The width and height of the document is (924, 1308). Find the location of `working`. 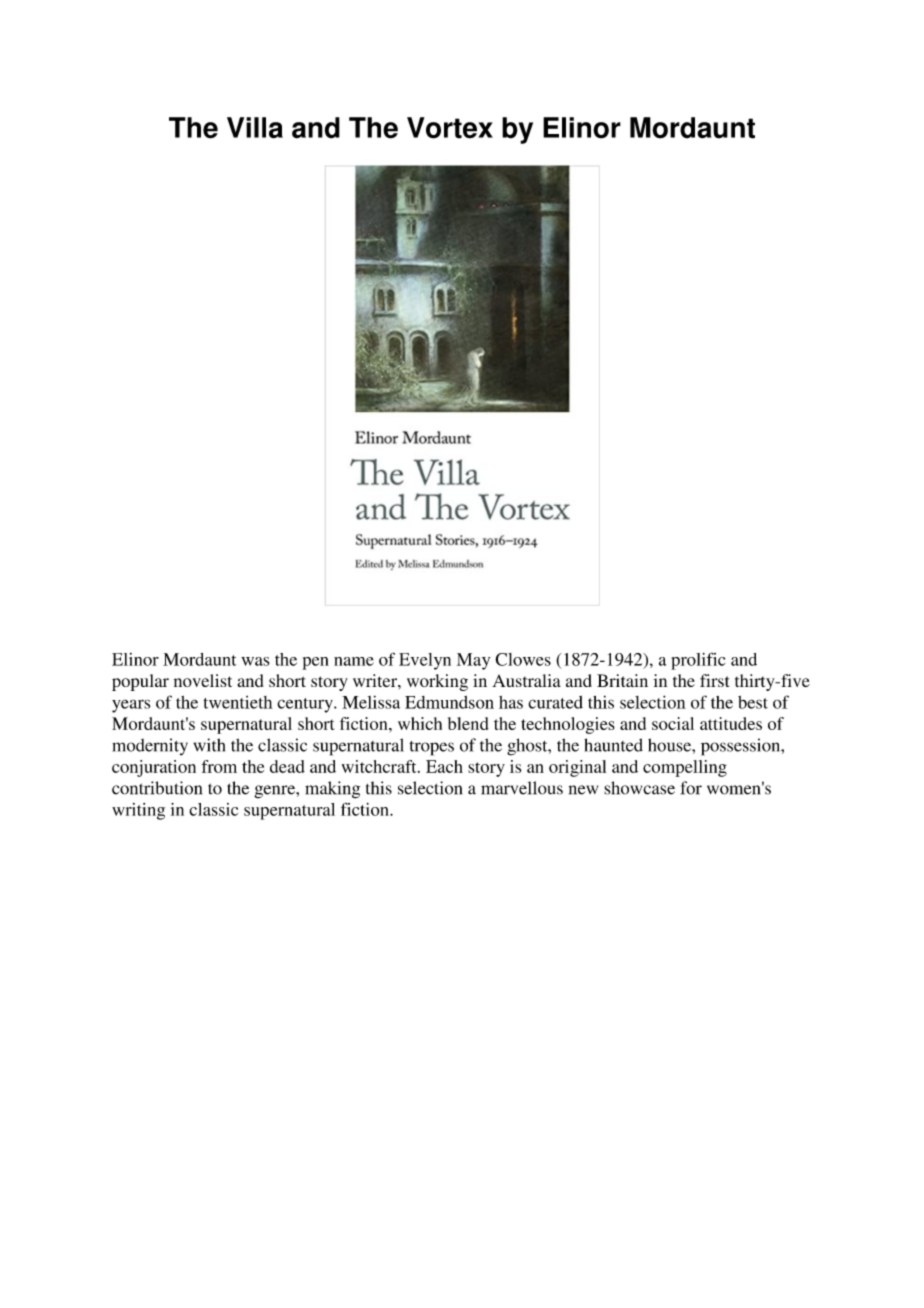

working is located at coordinates (437, 682).
